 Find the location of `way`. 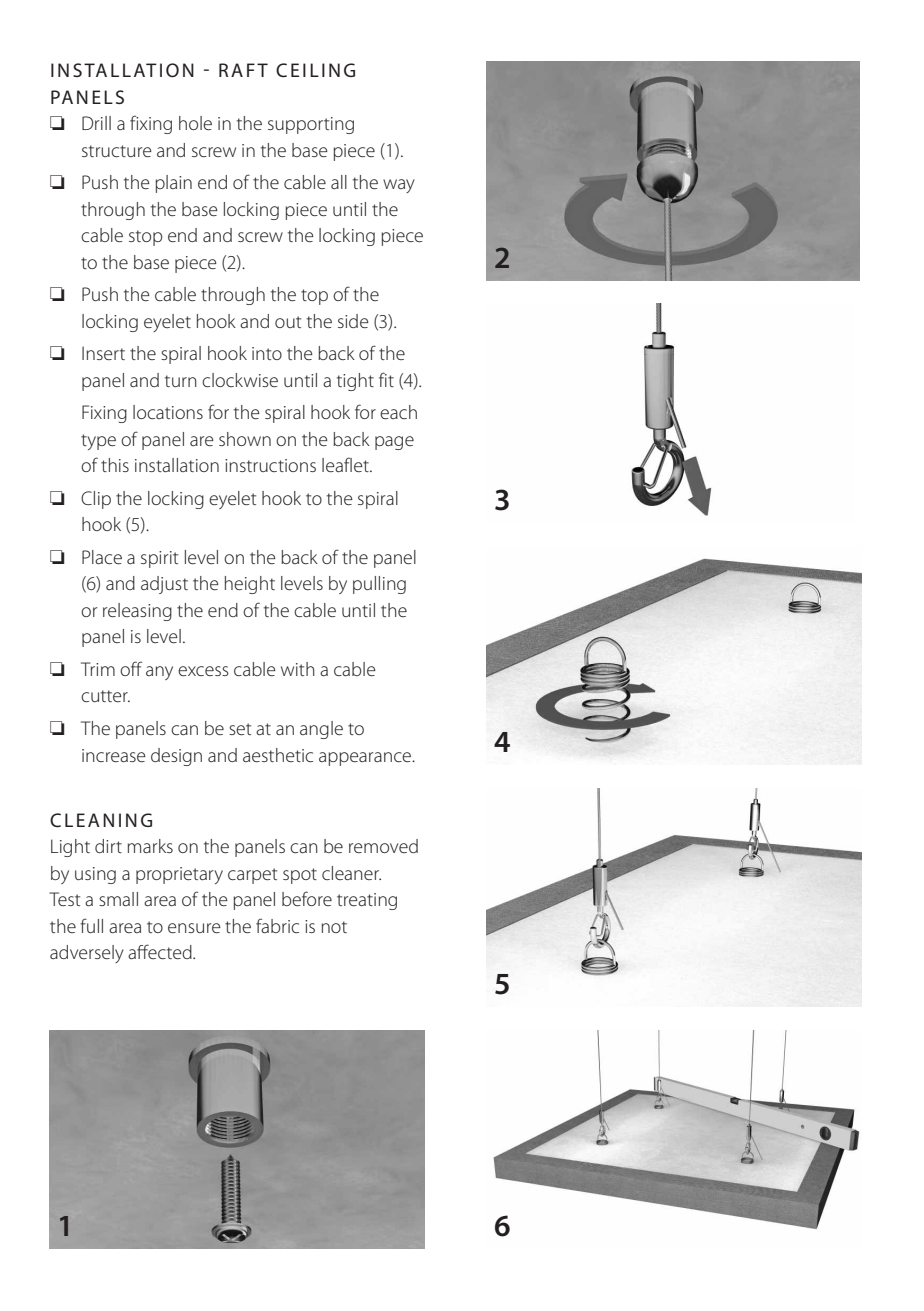

way is located at coordinates (399, 186).
